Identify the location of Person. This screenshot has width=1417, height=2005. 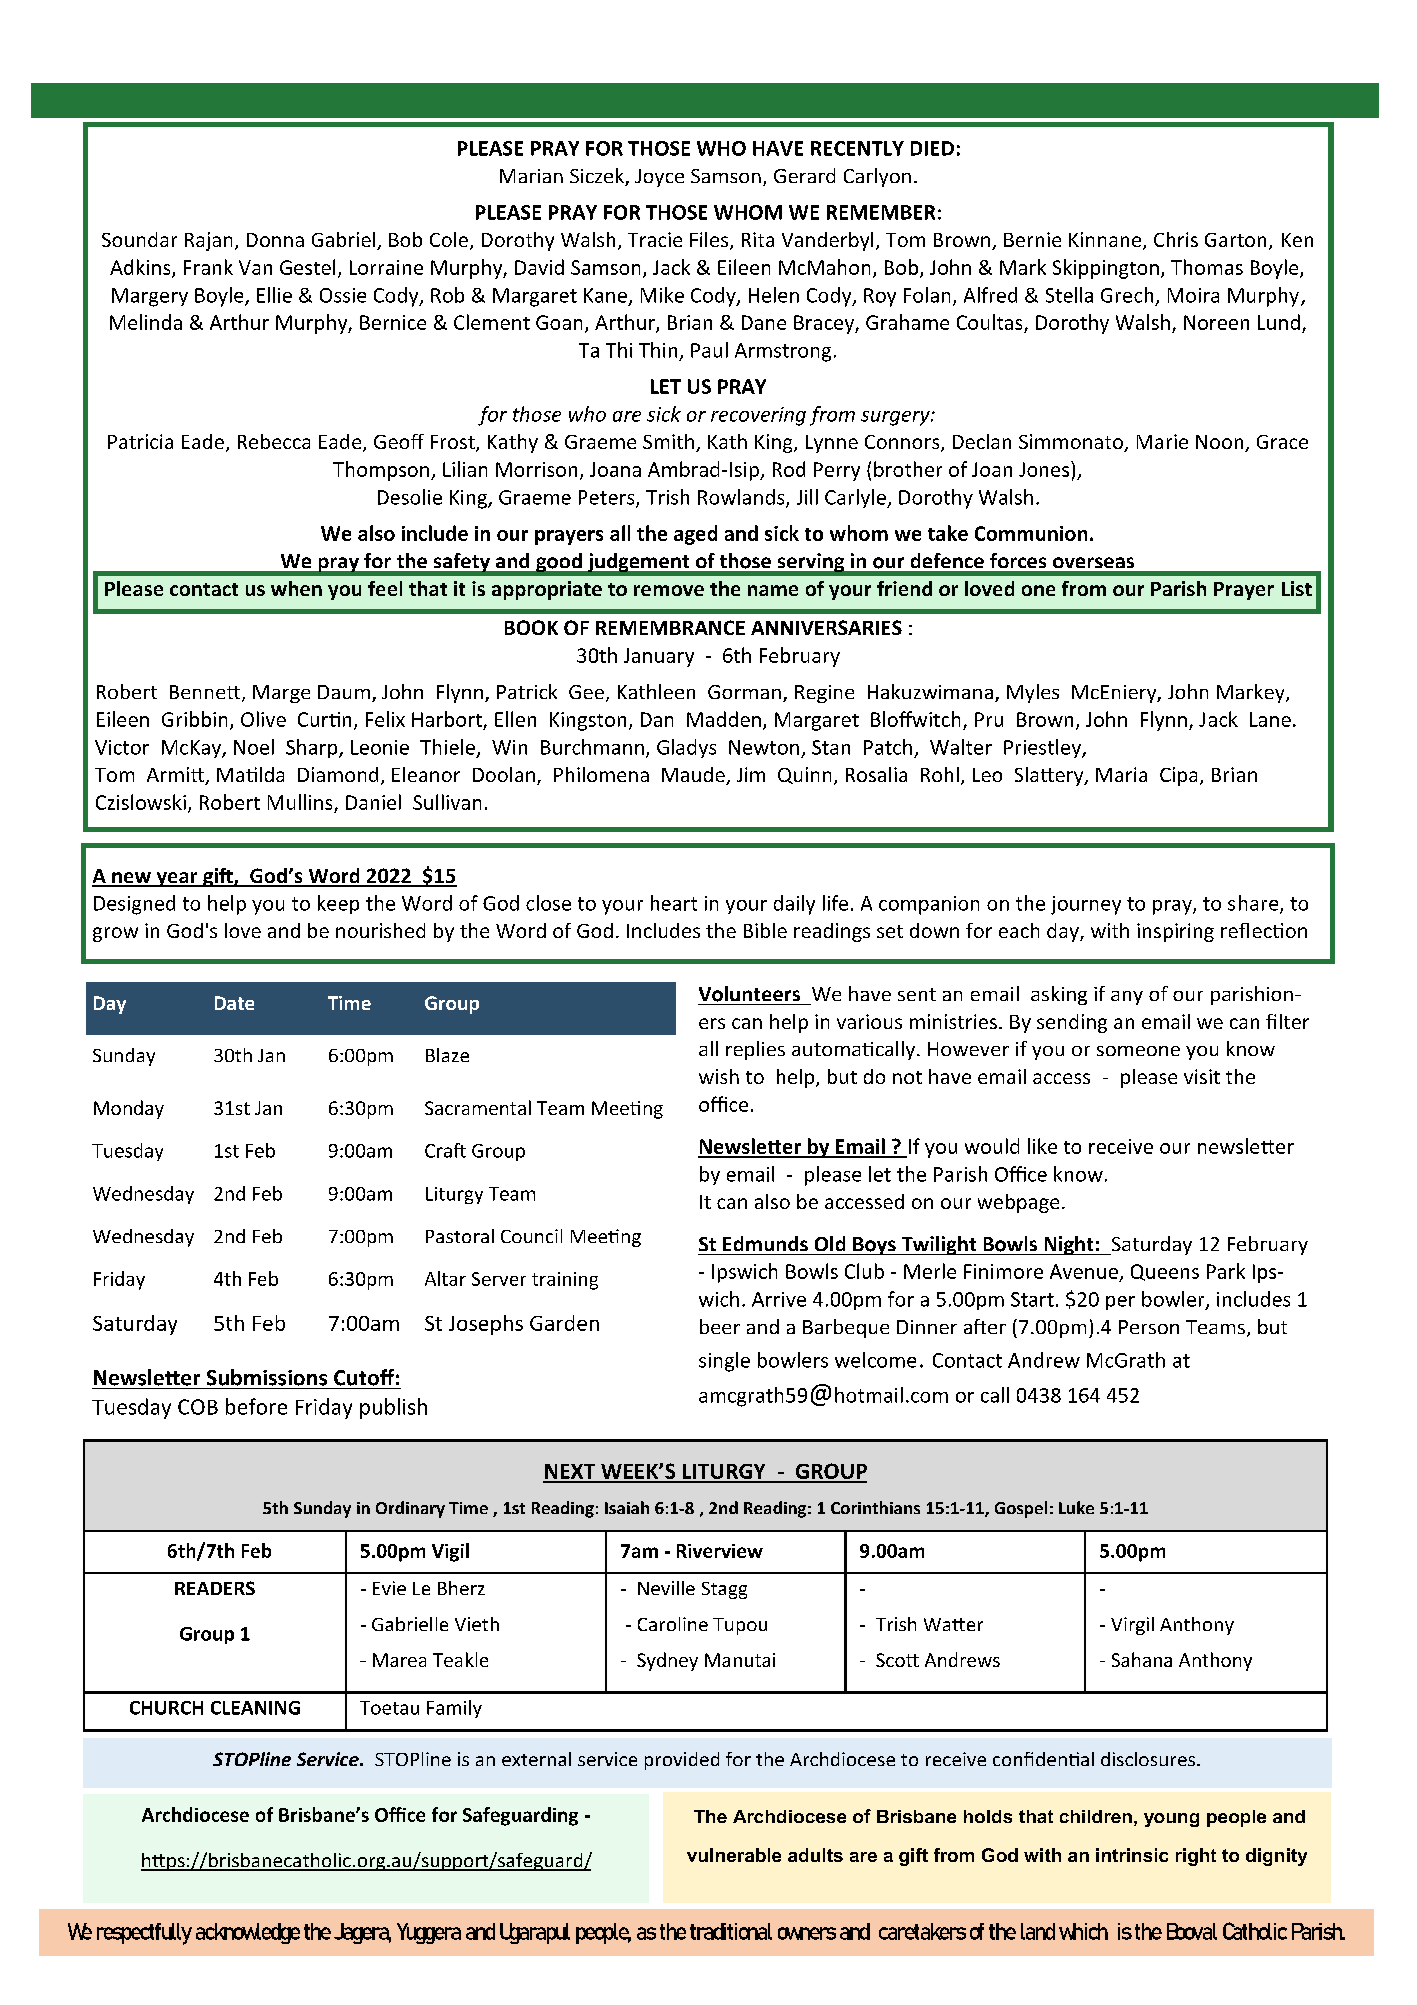
(1149, 1327).
